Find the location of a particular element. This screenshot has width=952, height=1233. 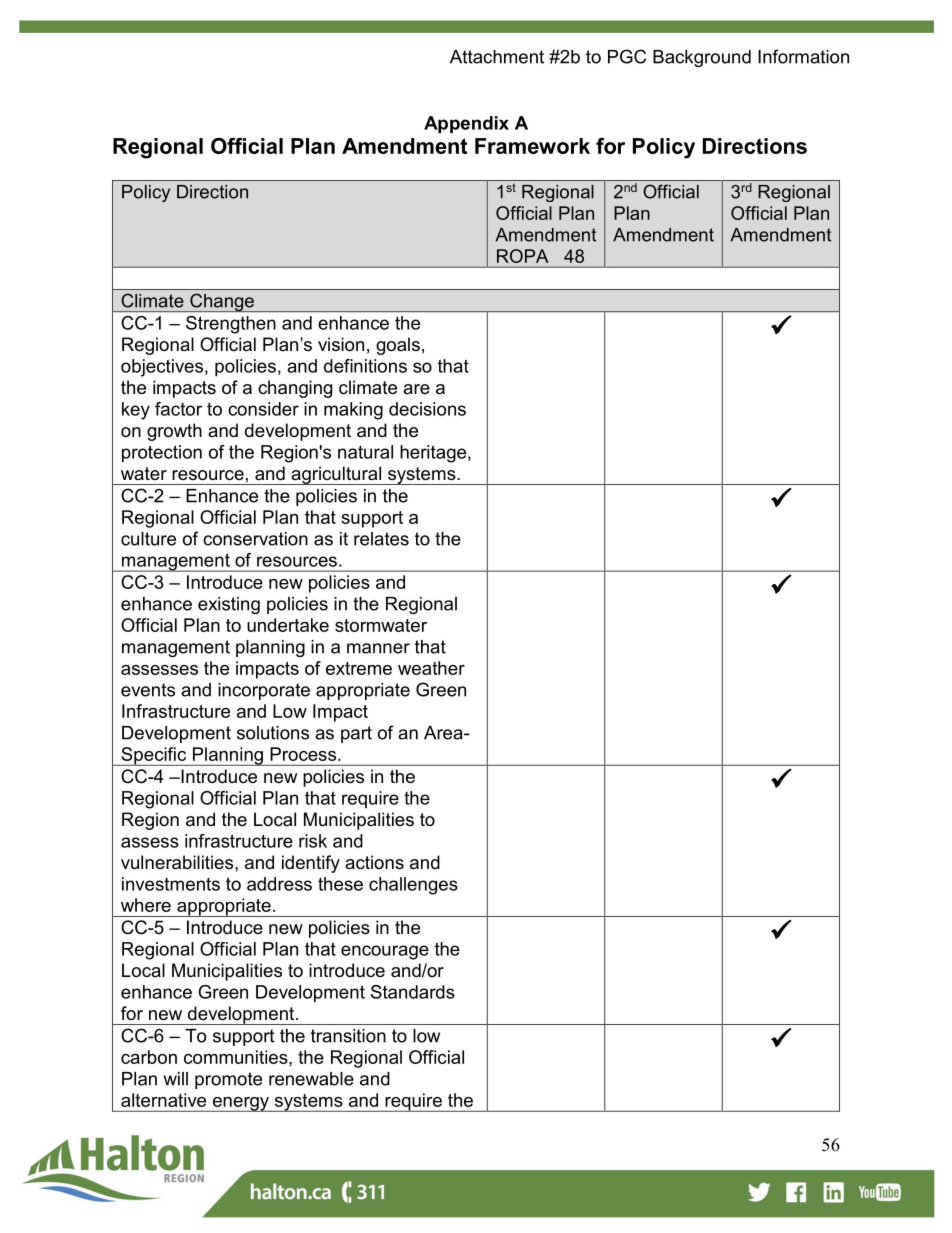

solutions is located at coordinates (273, 733).
